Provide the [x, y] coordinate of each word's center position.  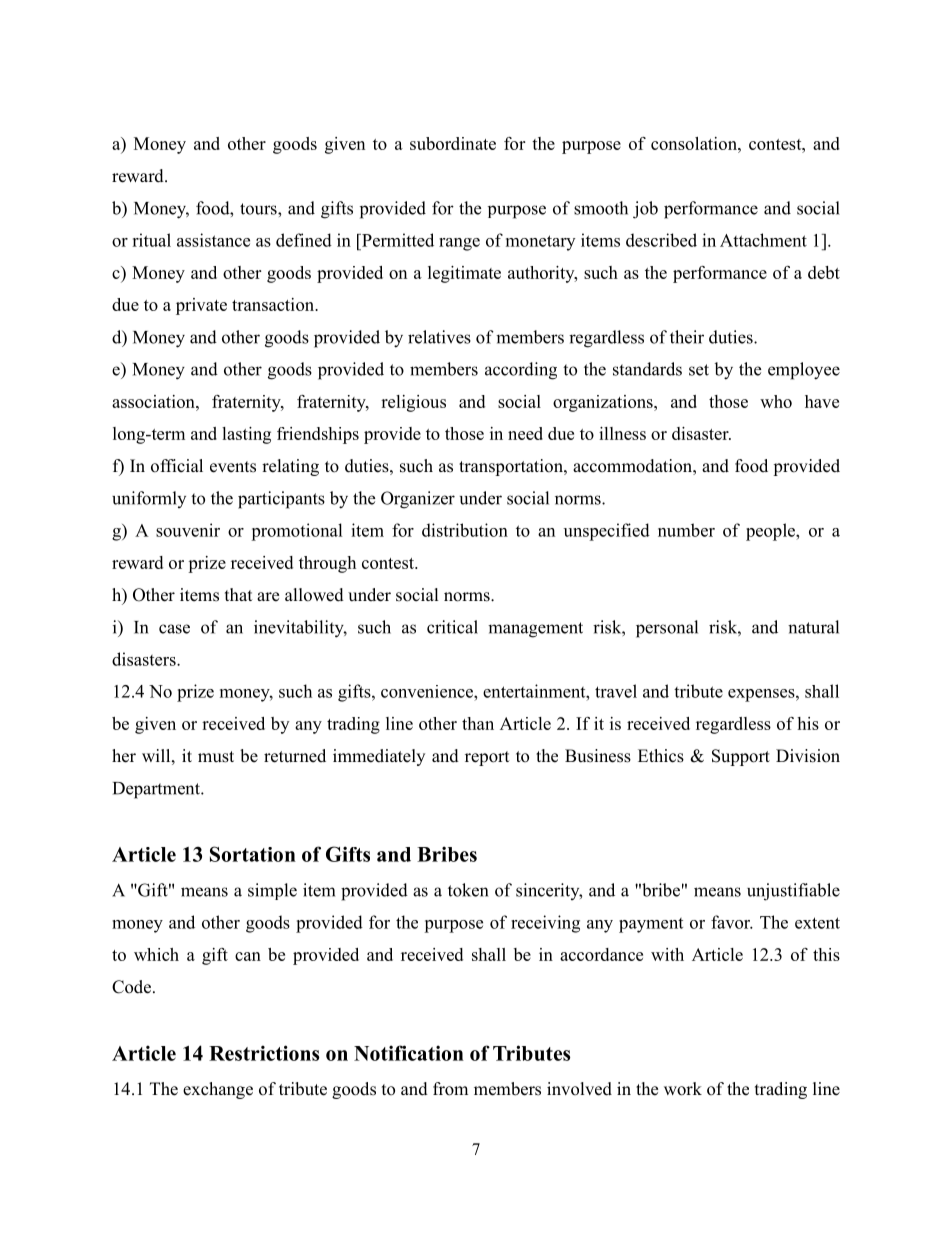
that [238, 594]
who [776, 401]
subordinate [453, 143]
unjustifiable [793, 892]
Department [157, 790]
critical [452, 627]
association [154, 401]
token [468, 890]
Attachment [763, 240]
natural [813, 627]
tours [259, 209]
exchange [218, 1090]
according [521, 371]
